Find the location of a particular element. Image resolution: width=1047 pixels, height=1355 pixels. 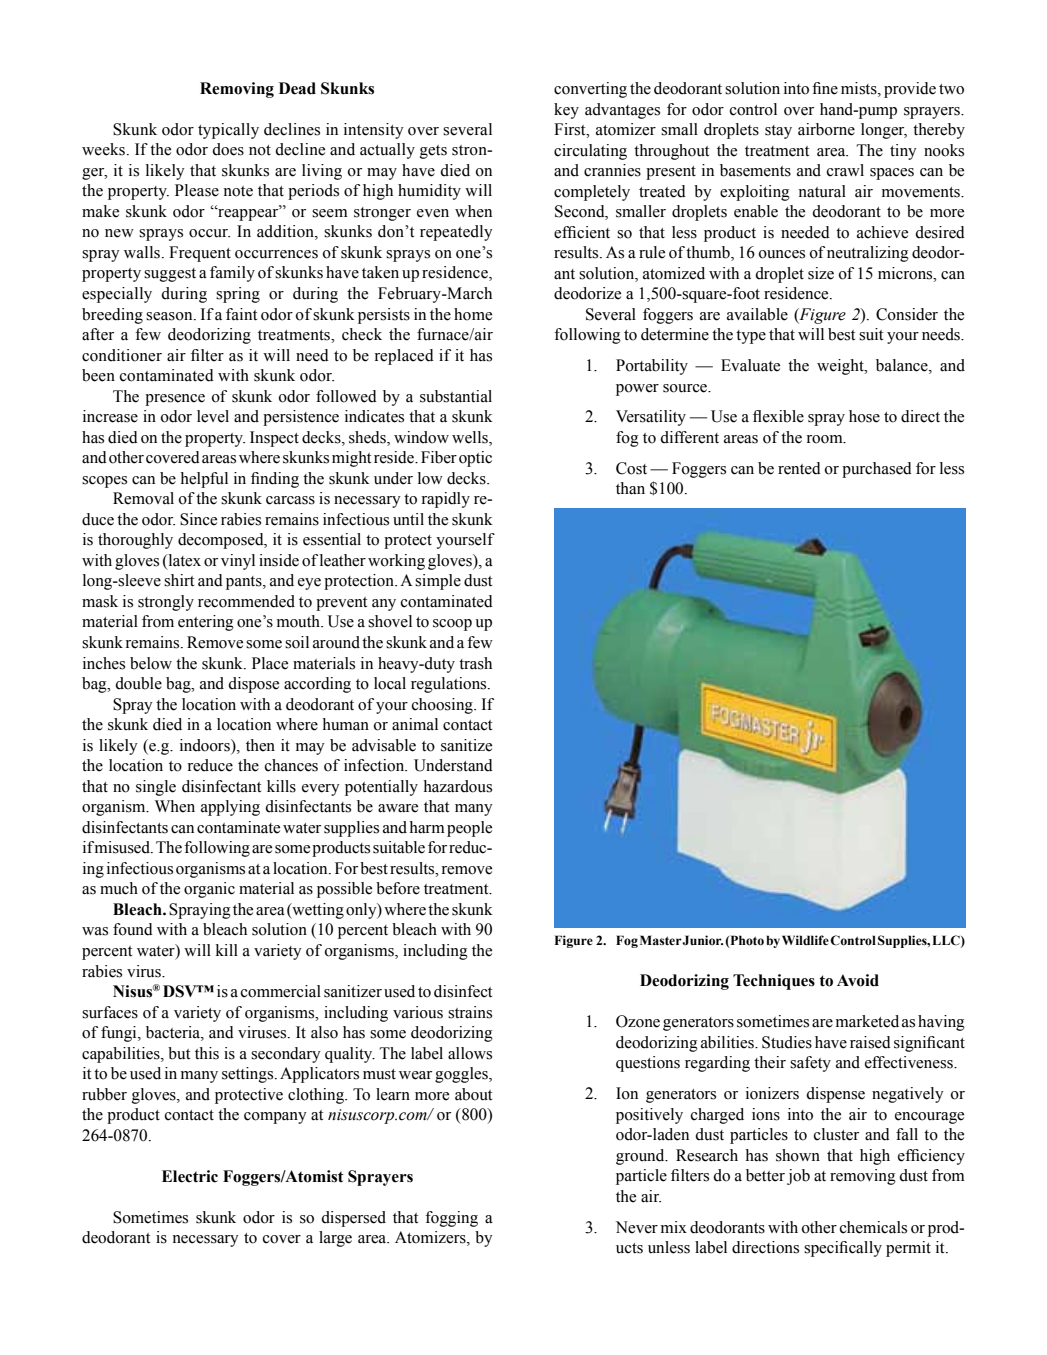

hazardous is located at coordinates (457, 786).
